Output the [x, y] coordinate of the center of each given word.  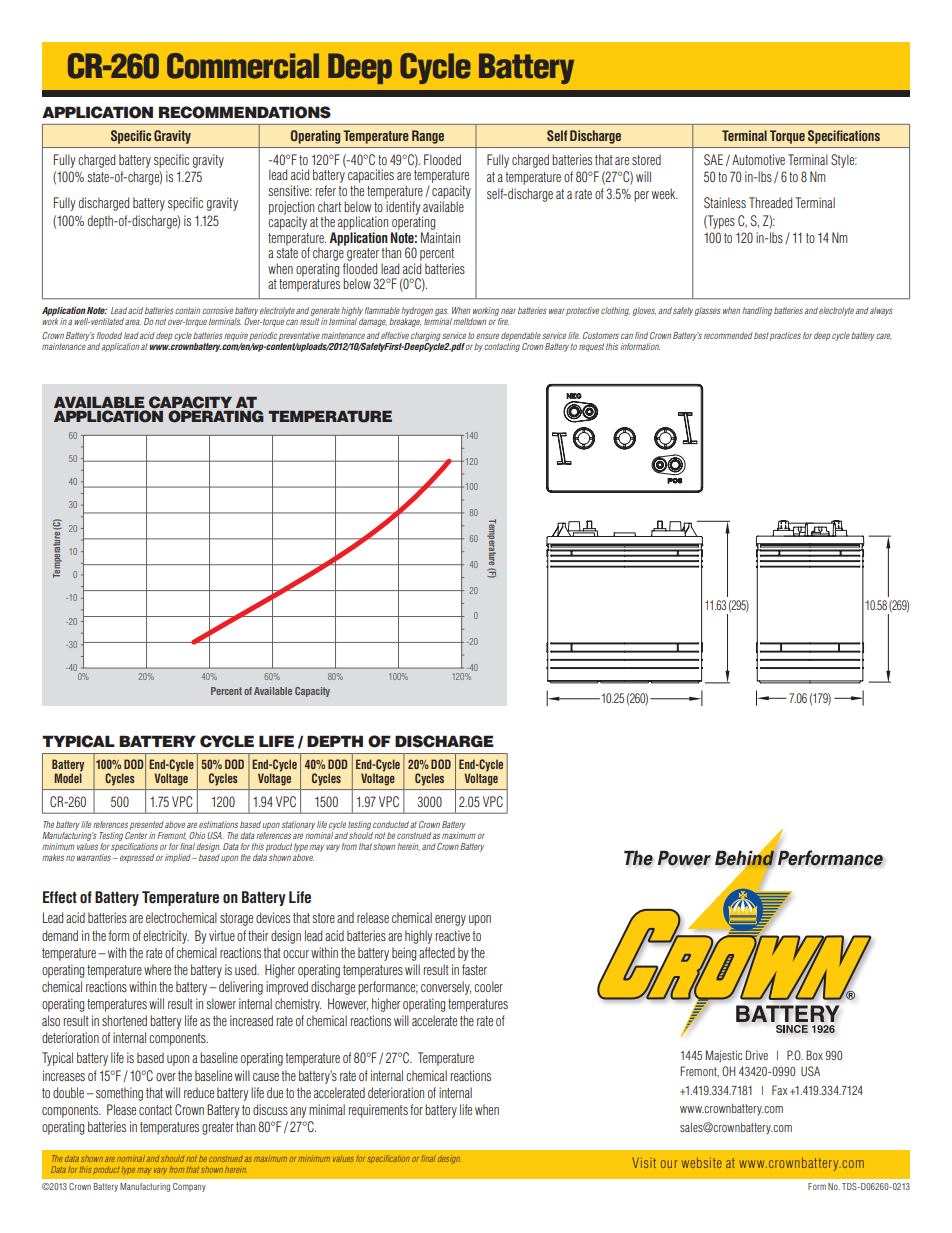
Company [189, 1187]
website [702, 1162]
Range [428, 137]
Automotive [758, 159]
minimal [327, 1109]
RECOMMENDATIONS [245, 112]
